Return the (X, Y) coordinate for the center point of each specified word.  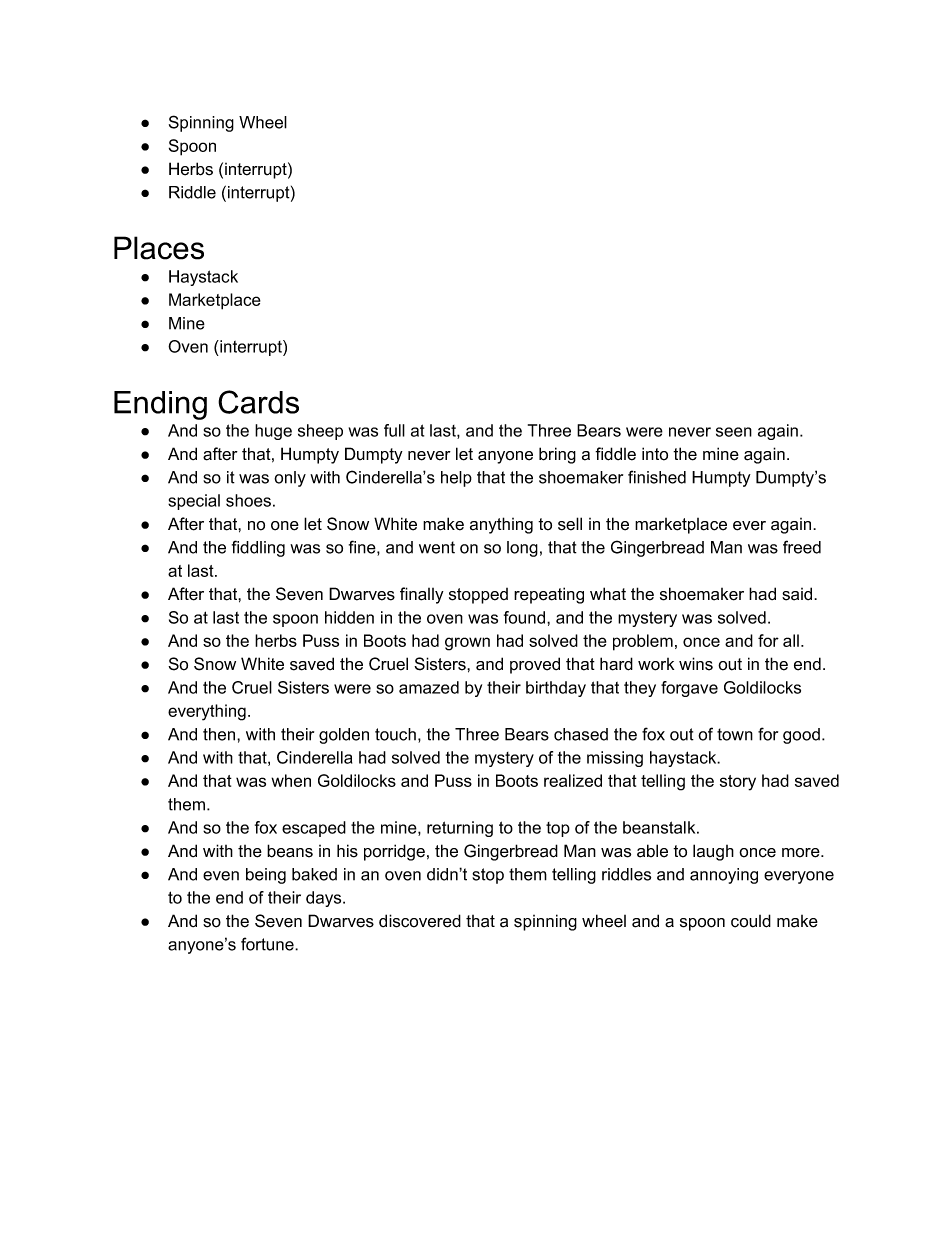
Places (159, 248)
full (394, 430)
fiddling (258, 548)
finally (422, 595)
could (751, 921)
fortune (268, 944)
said (798, 594)
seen (734, 432)
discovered (420, 921)
